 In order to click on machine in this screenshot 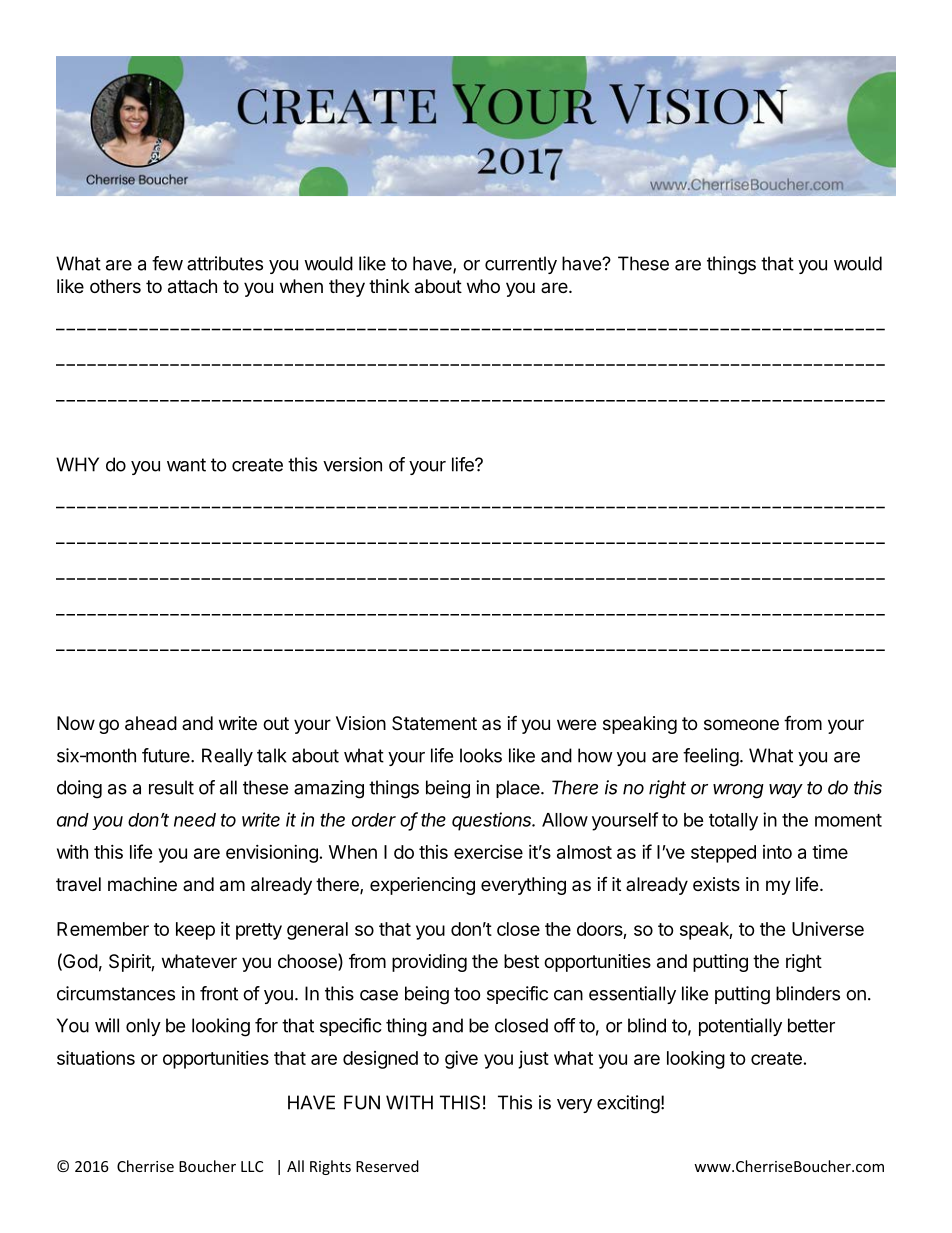, I will do `click(142, 884)`.
